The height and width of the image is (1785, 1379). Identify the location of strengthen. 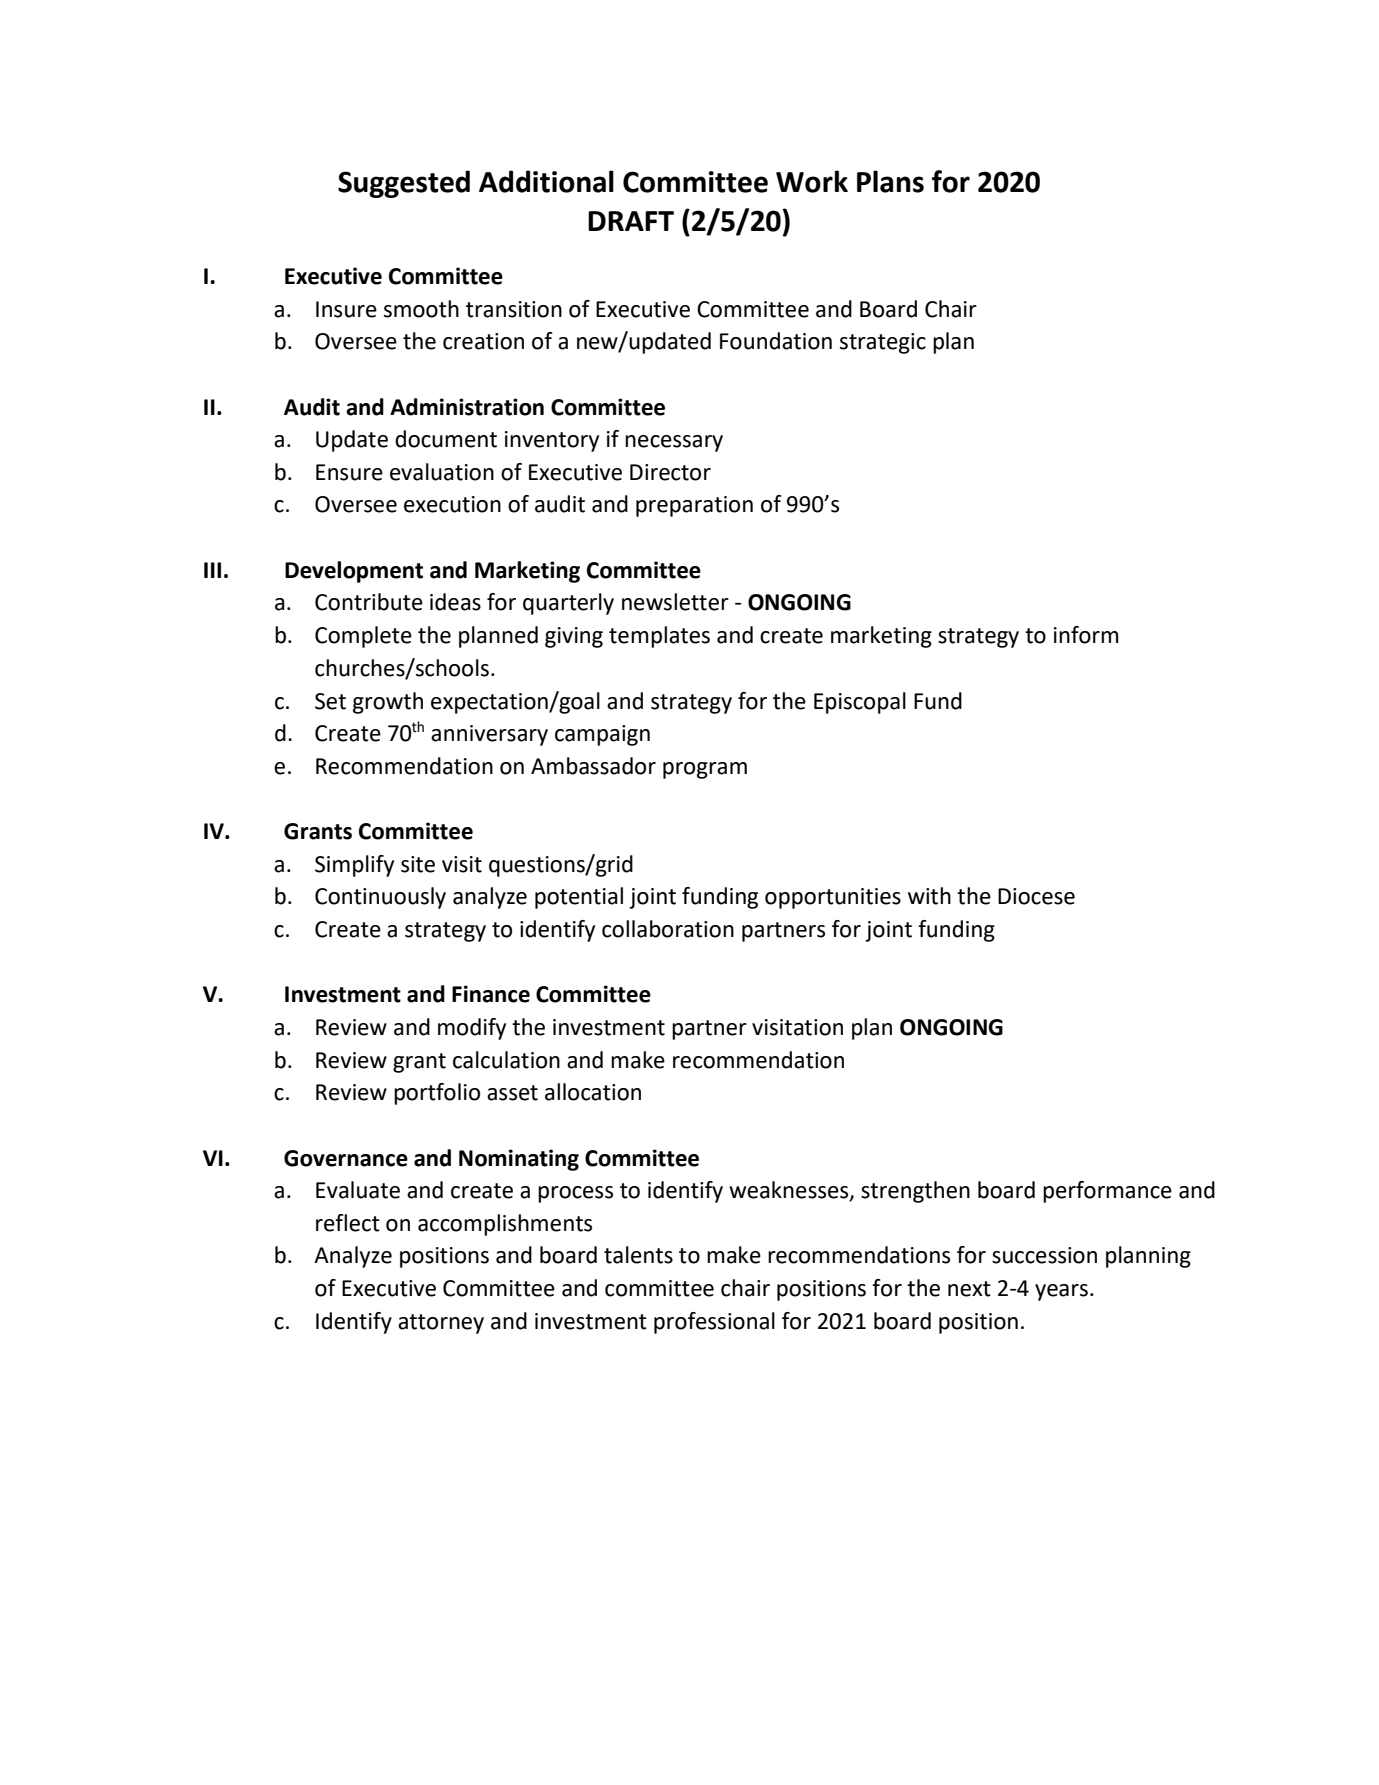
(915, 1192).
